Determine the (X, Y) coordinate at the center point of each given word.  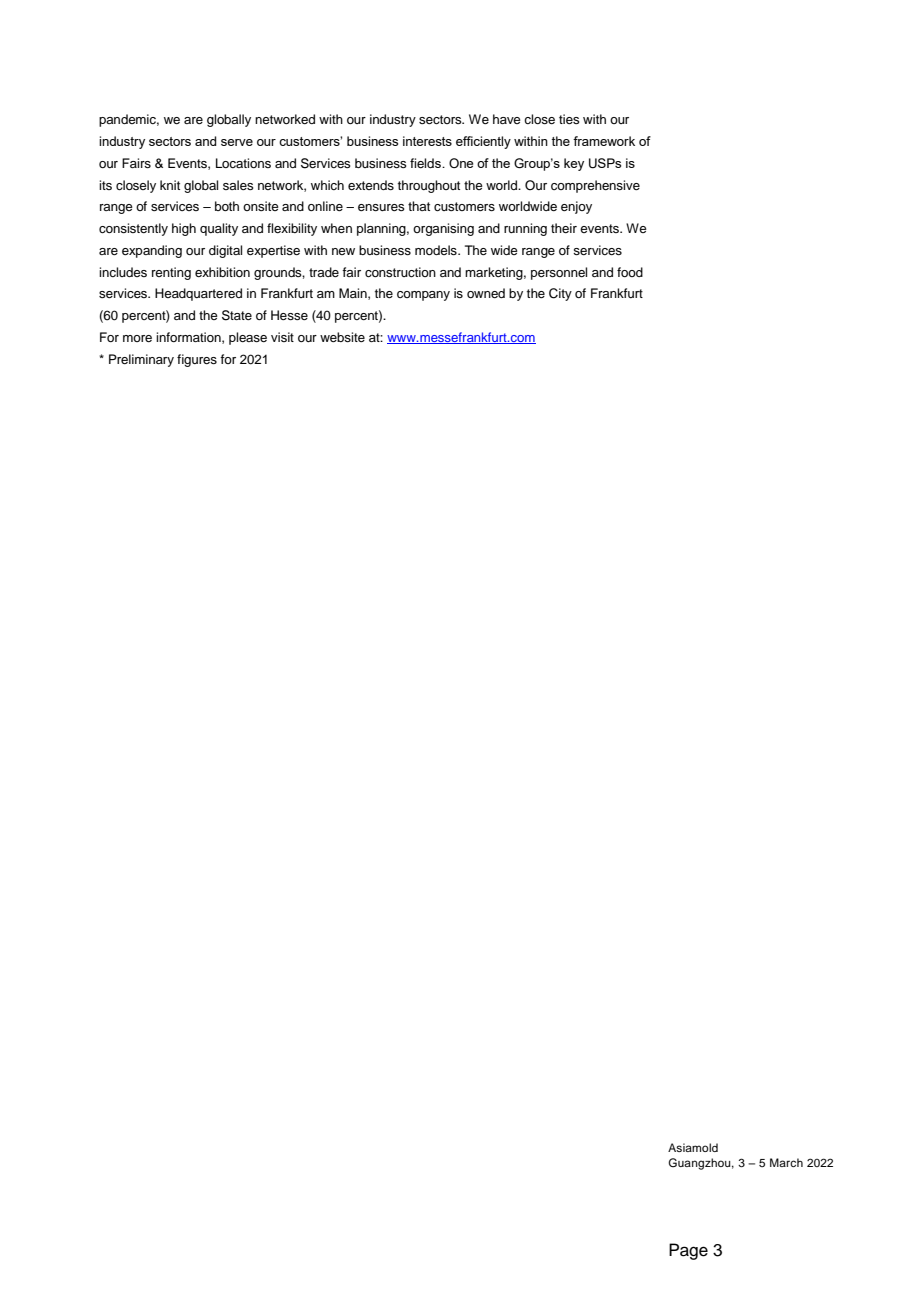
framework (604, 141)
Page (688, 1251)
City (560, 294)
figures (197, 360)
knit (170, 185)
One (461, 163)
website (342, 337)
